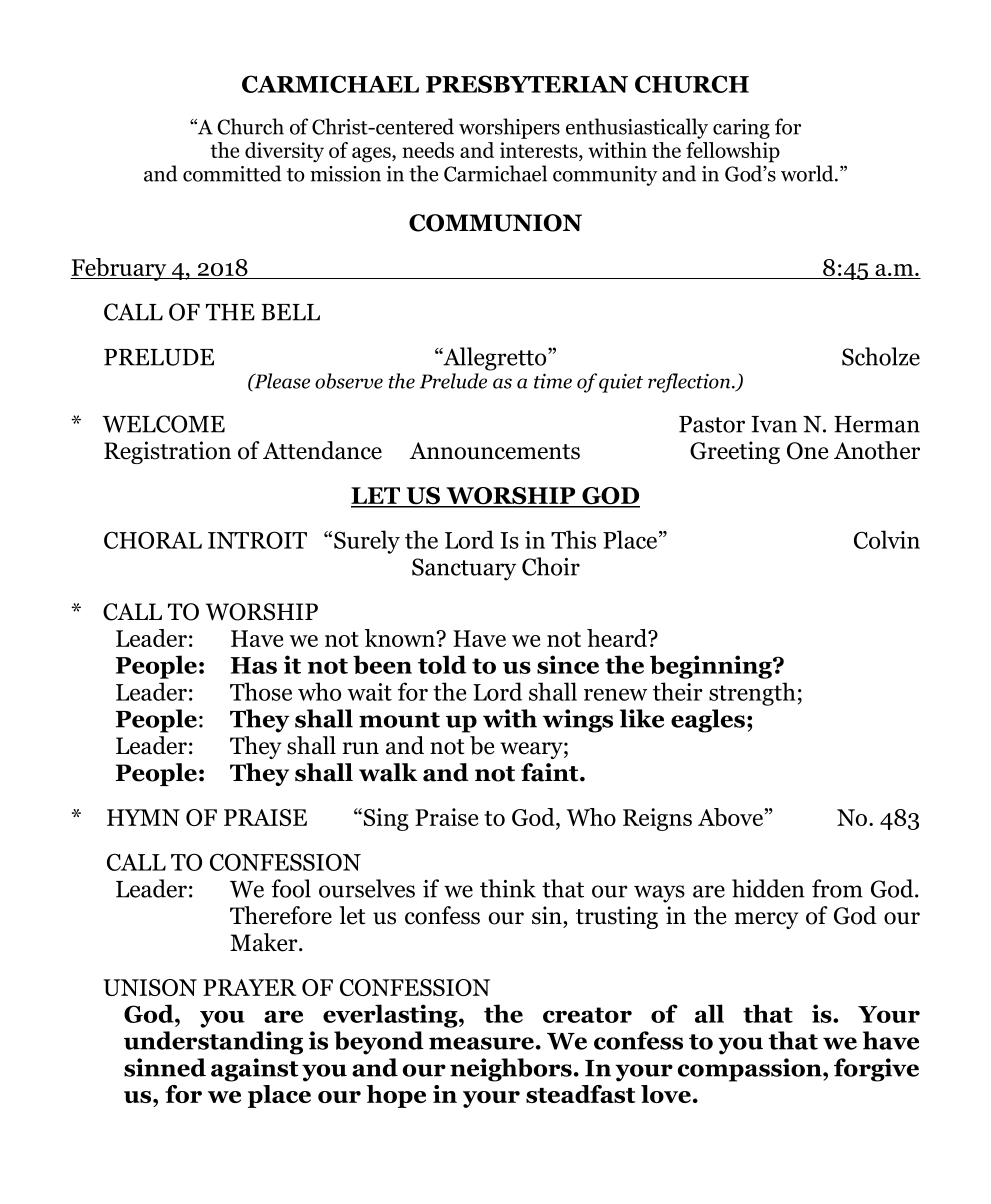 The width and height of the page is (991, 1204). What do you see at coordinates (527, 84) in the page?
I see `PRESBYTERIAN` at bounding box center [527, 84].
